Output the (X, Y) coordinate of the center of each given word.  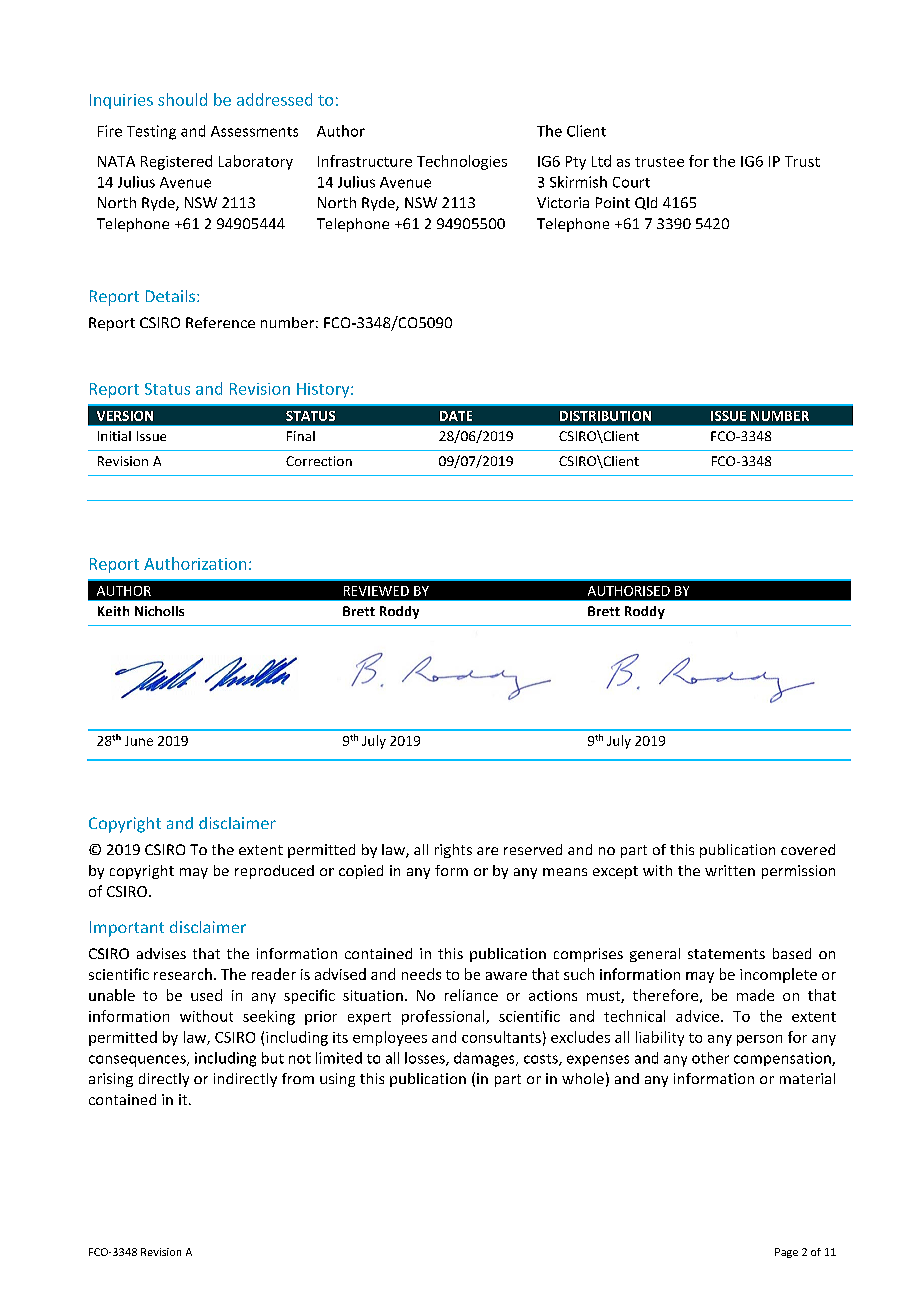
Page (786, 1253)
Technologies (462, 162)
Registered (176, 162)
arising (111, 1080)
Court (631, 182)
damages (485, 1059)
